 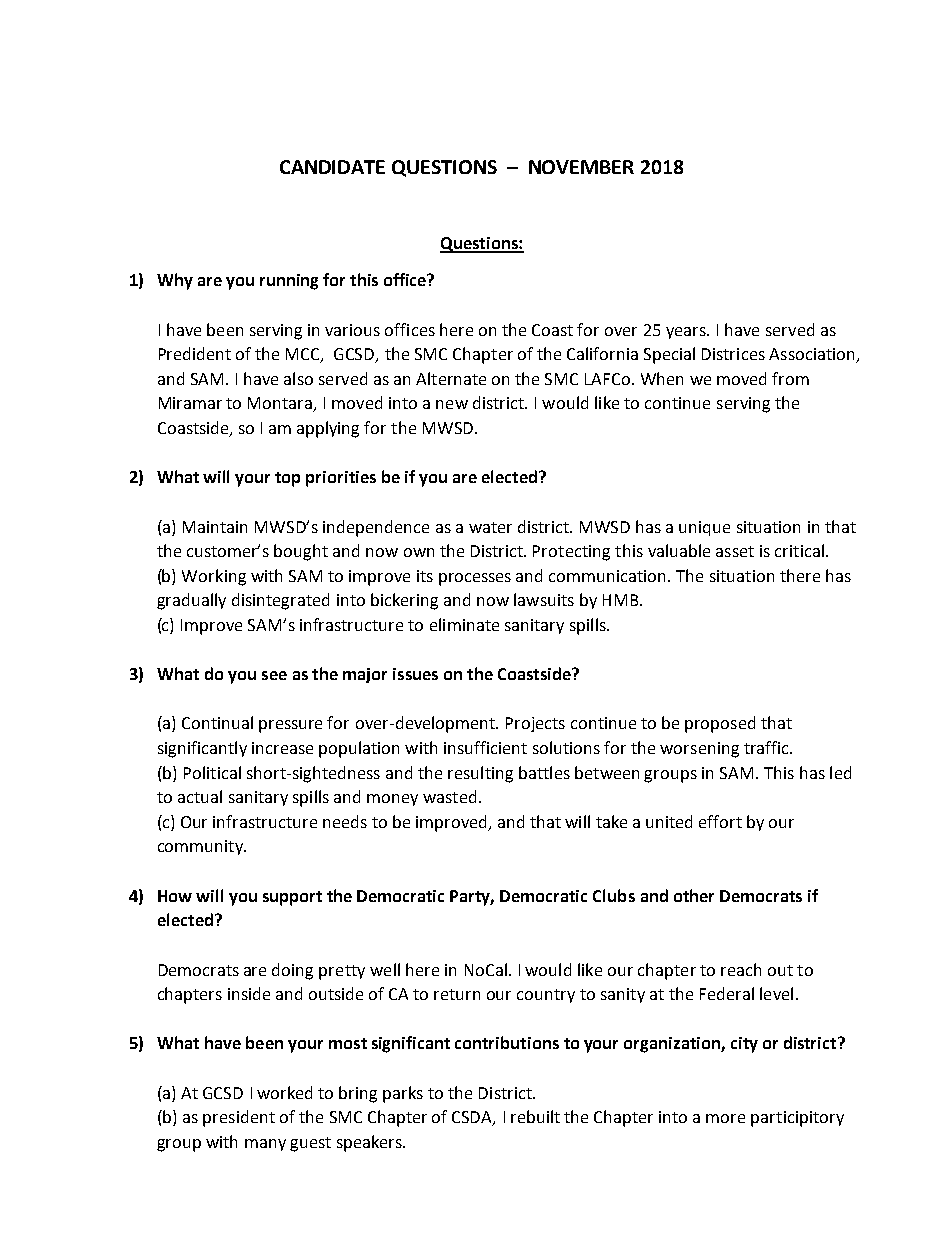 What do you see at coordinates (720, 724) in the screenshot?
I see `proposed` at bounding box center [720, 724].
